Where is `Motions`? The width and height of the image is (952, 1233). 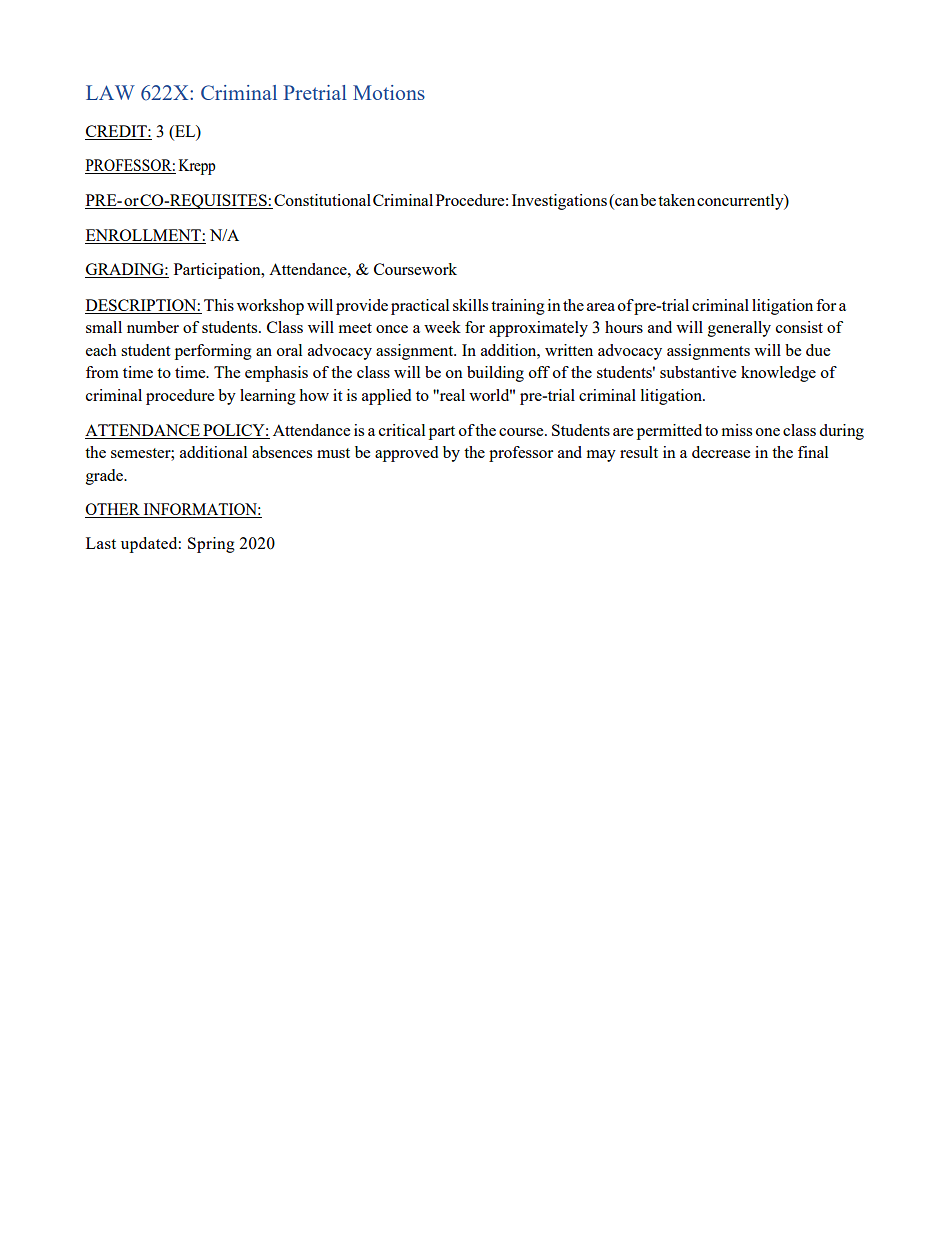
Motions is located at coordinates (389, 92).
